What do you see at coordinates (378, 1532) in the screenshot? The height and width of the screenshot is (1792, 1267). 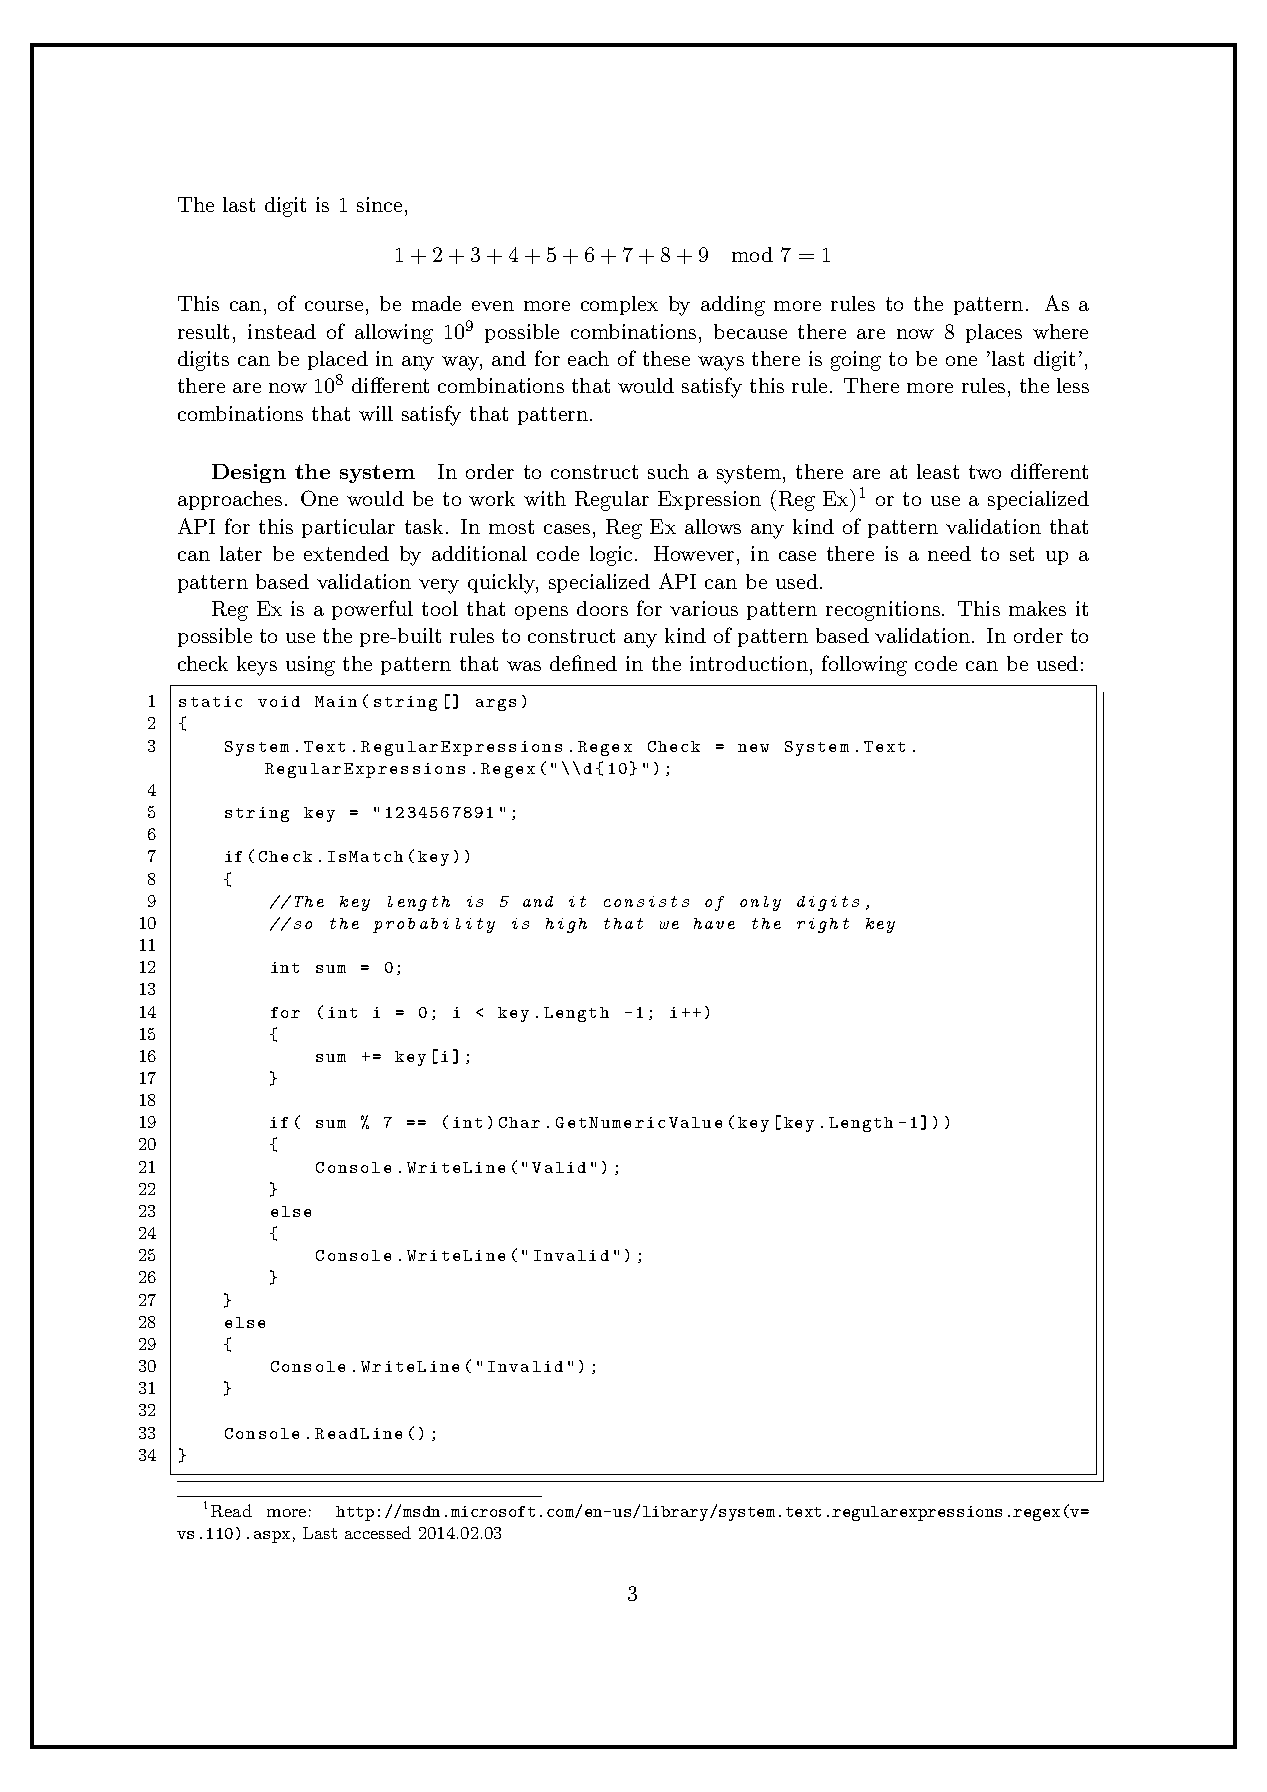 I see `accessed` at bounding box center [378, 1532].
